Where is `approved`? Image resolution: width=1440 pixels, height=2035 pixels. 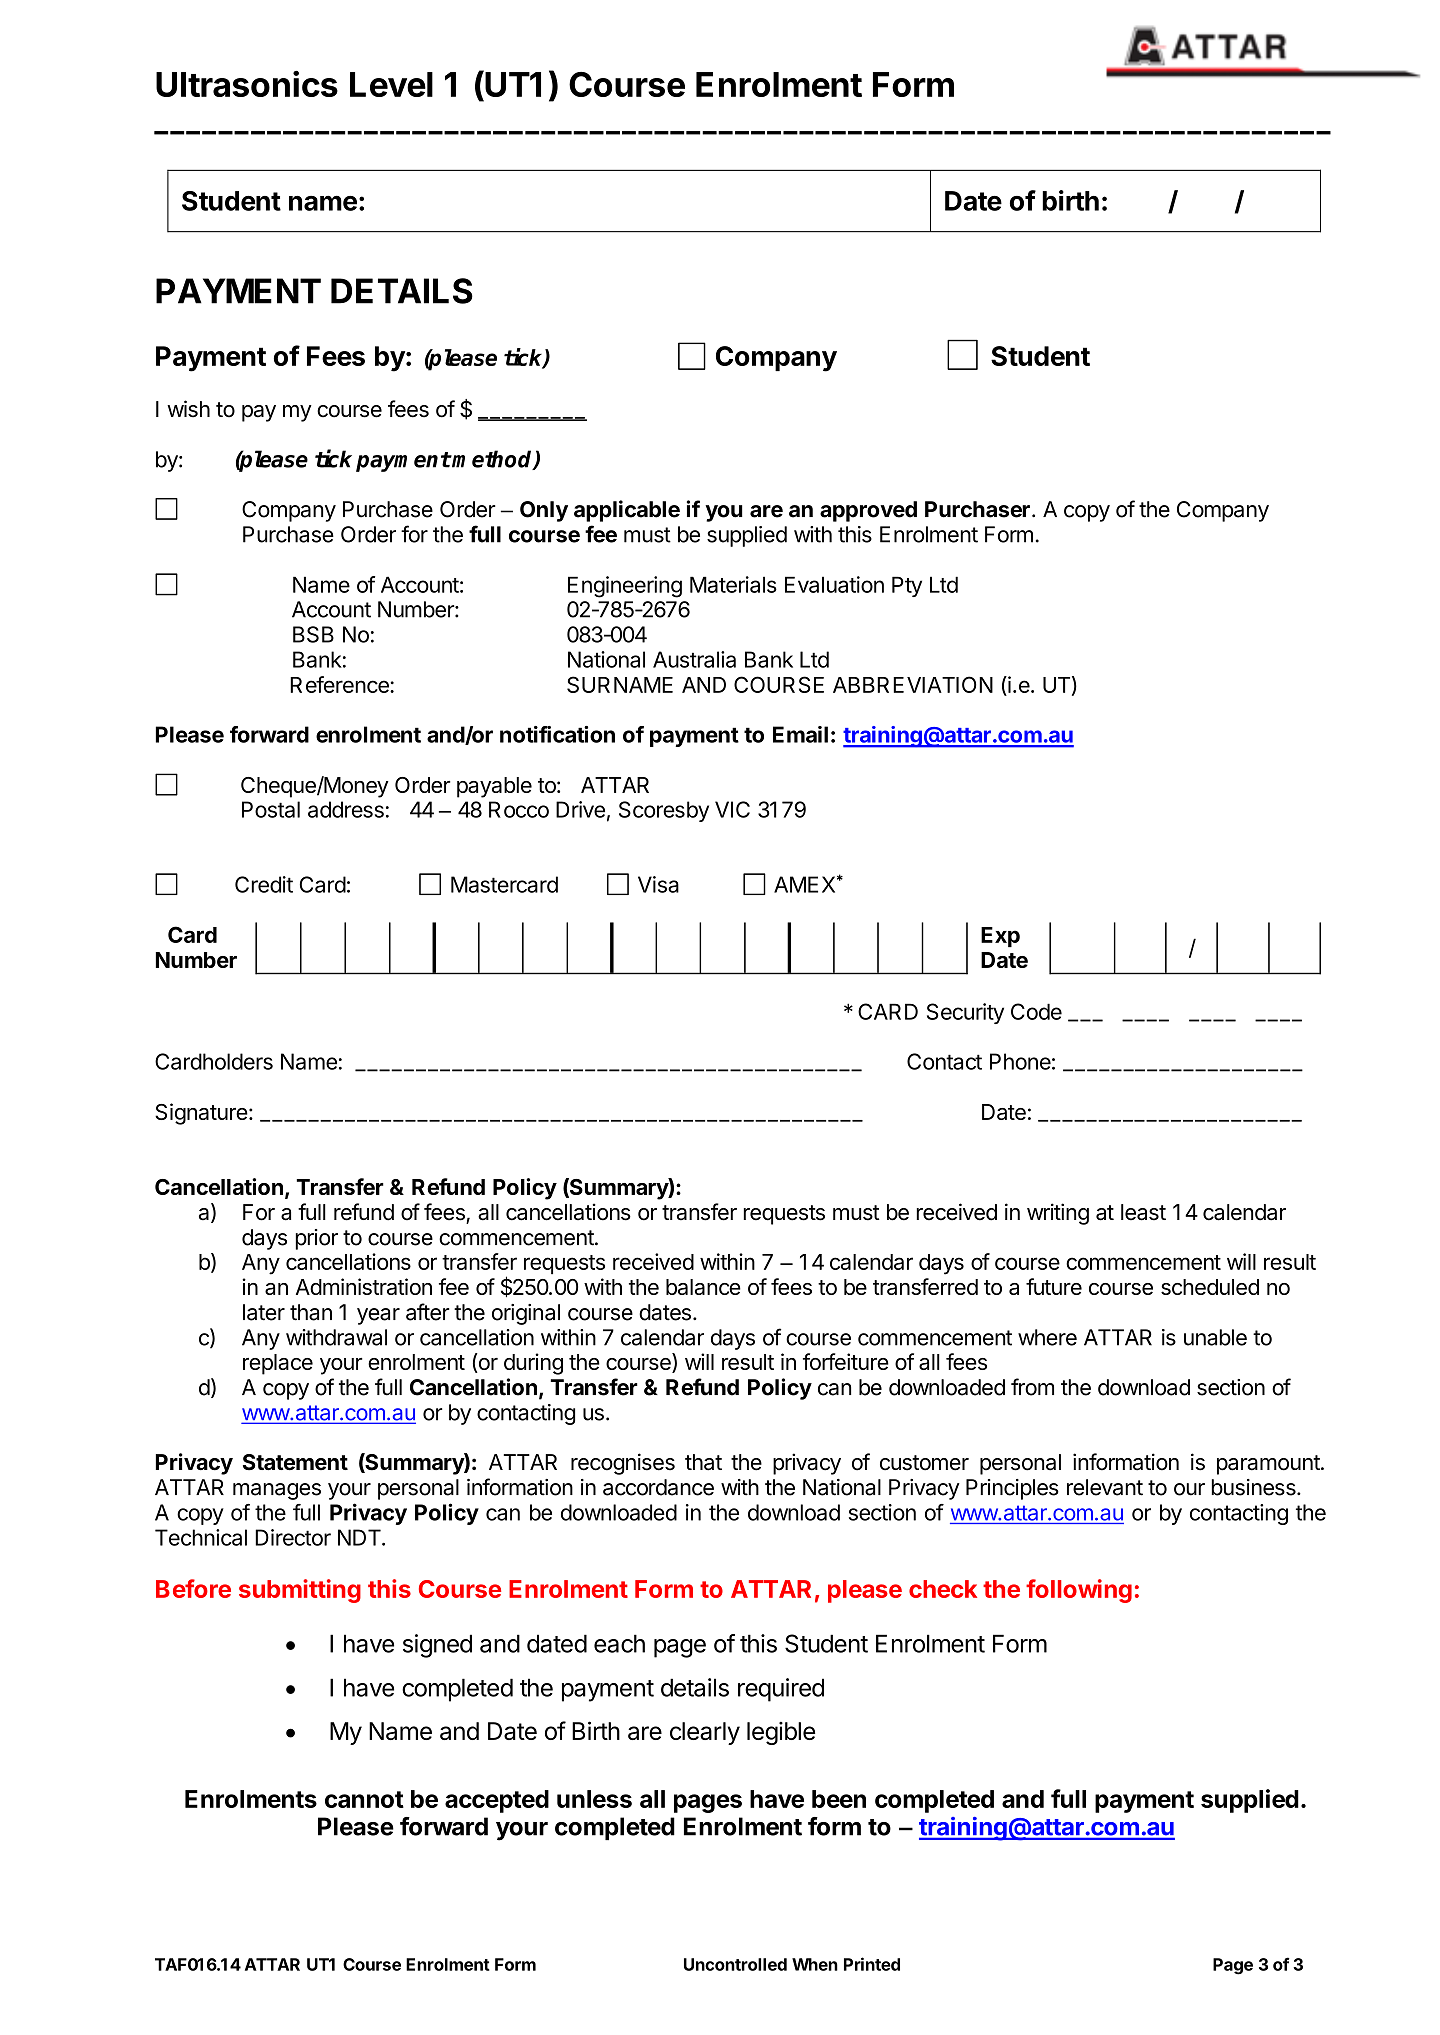 approved is located at coordinates (868, 511).
